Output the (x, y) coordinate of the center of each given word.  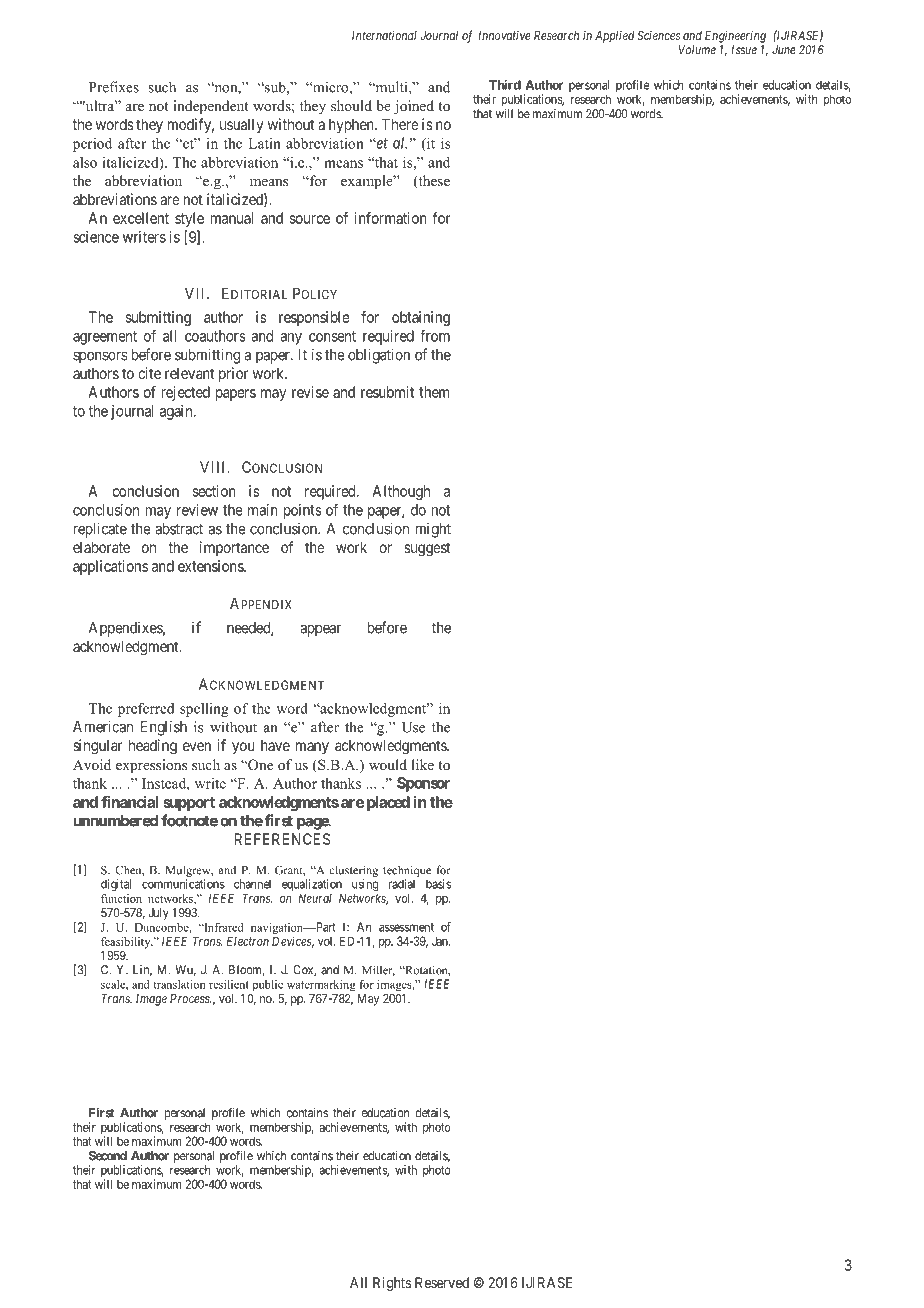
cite (149, 373)
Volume (697, 50)
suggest (427, 549)
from (435, 335)
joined (414, 107)
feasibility (127, 943)
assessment (406, 927)
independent (210, 107)
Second (108, 1156)
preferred (146, 710)
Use (413, 727)
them (434, 392)
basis (438, 884)
